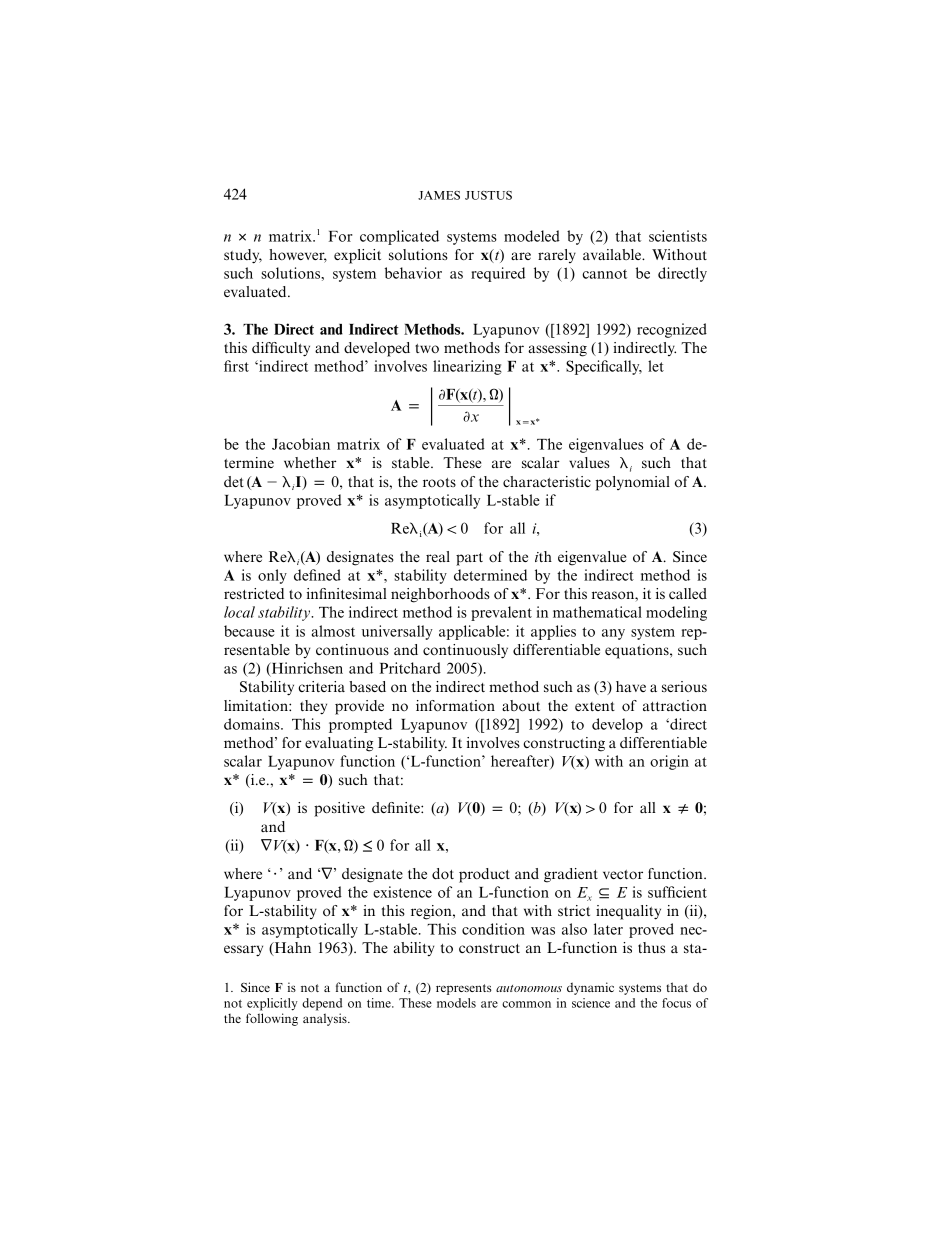 The width and height of the screenshot is (952, 1233). I want to click on available, so click(613, 254).
